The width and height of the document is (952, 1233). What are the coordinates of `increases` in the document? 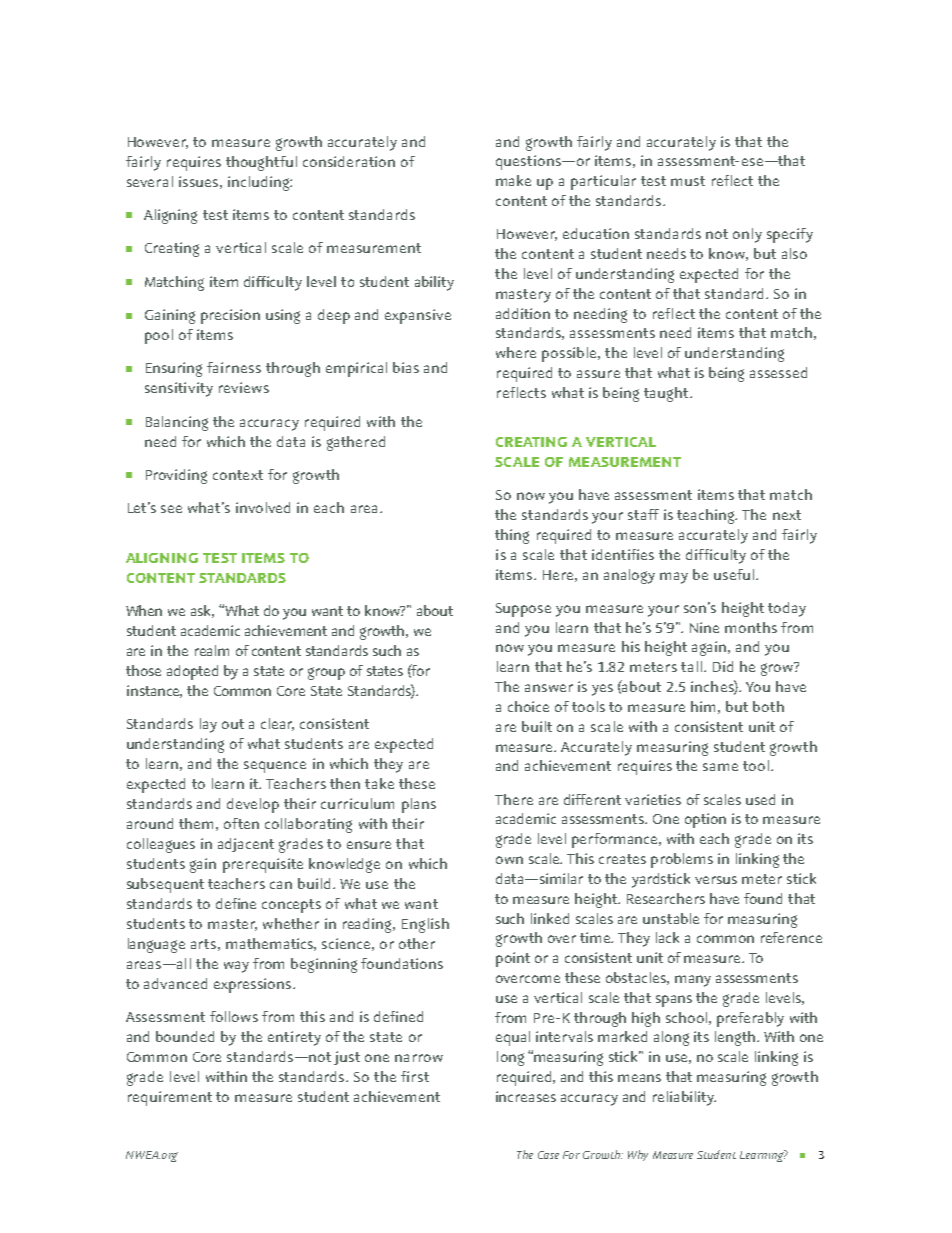 It's located at (526, 1096).
